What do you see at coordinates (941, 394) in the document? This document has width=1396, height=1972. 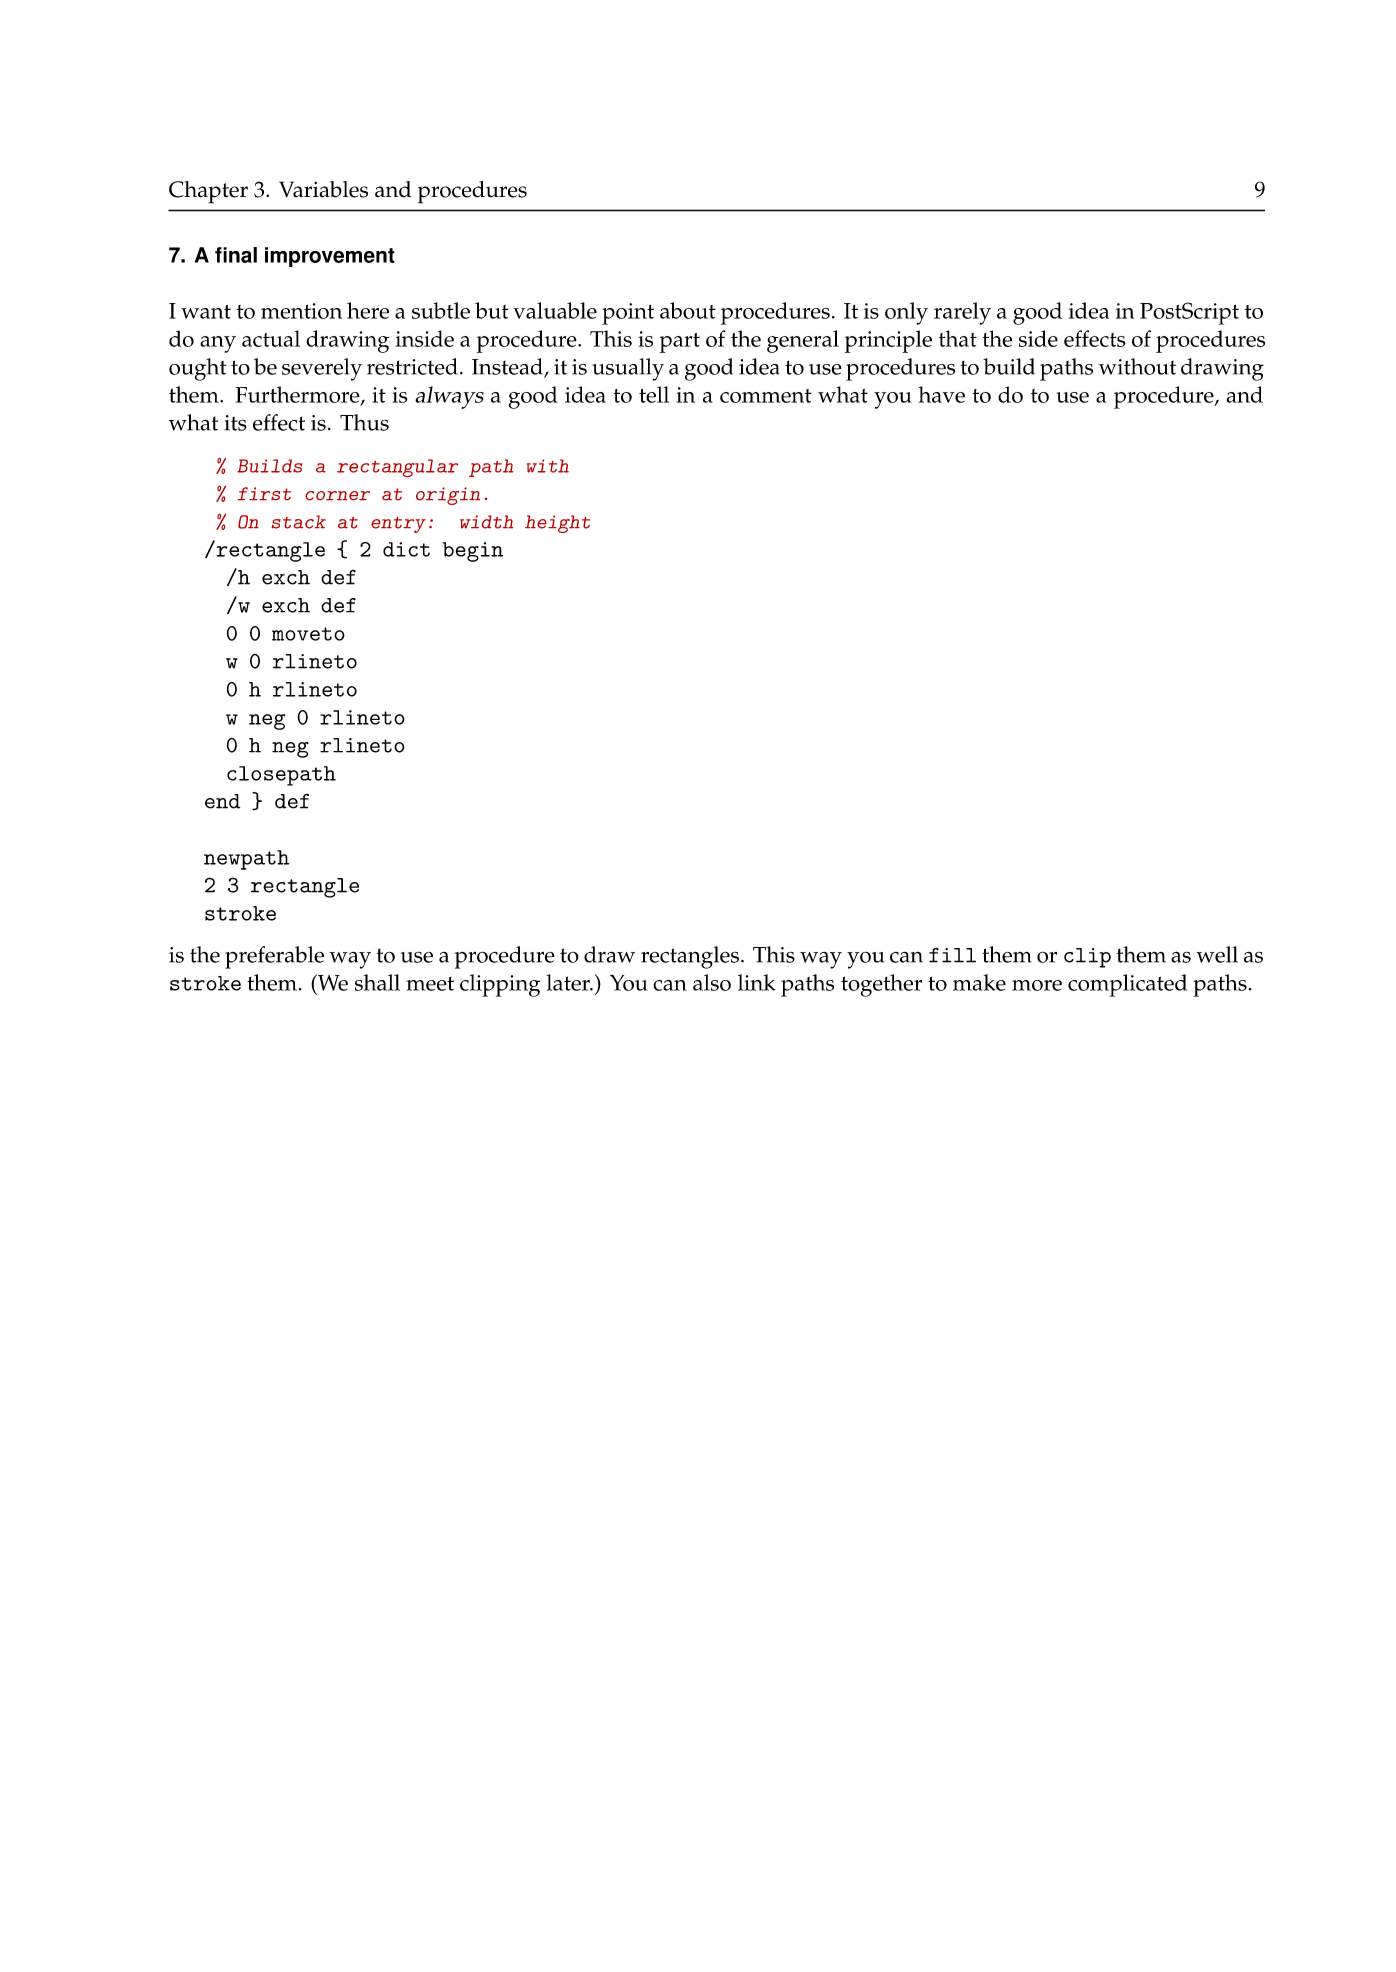 I see `have` at bounding box center [941, 394].
